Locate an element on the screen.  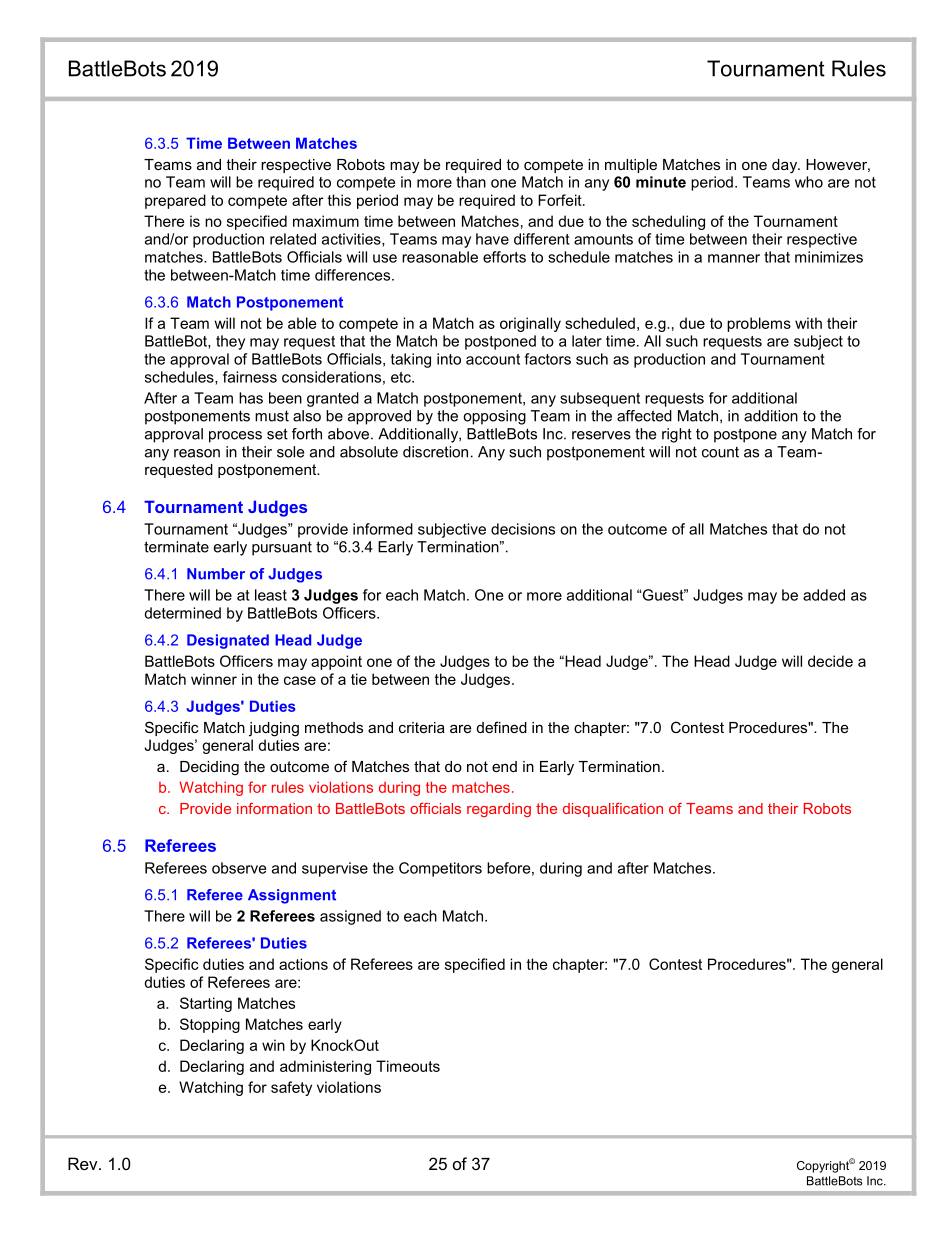
than is located at coordinates (471, 182).
